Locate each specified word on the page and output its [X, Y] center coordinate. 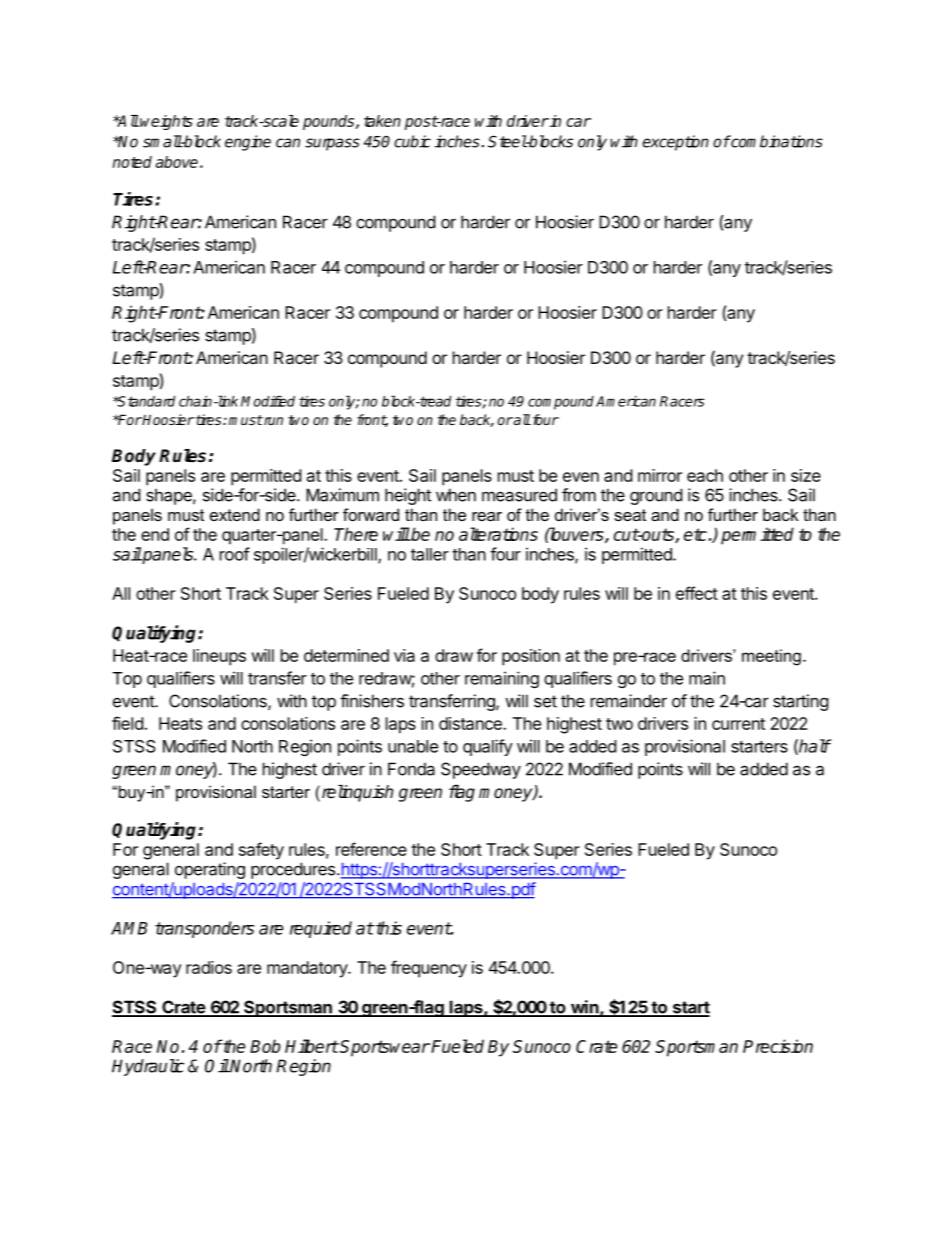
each [705, 475]
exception [675, 143]
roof [235, 554]
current [738, 724]
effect [697, 593]
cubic [412, 141]
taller [430, 554]
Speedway [481, 770]
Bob [265, 1046]
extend [235, 514]
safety [261, 851]
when [456, 495]
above [177, 162]
